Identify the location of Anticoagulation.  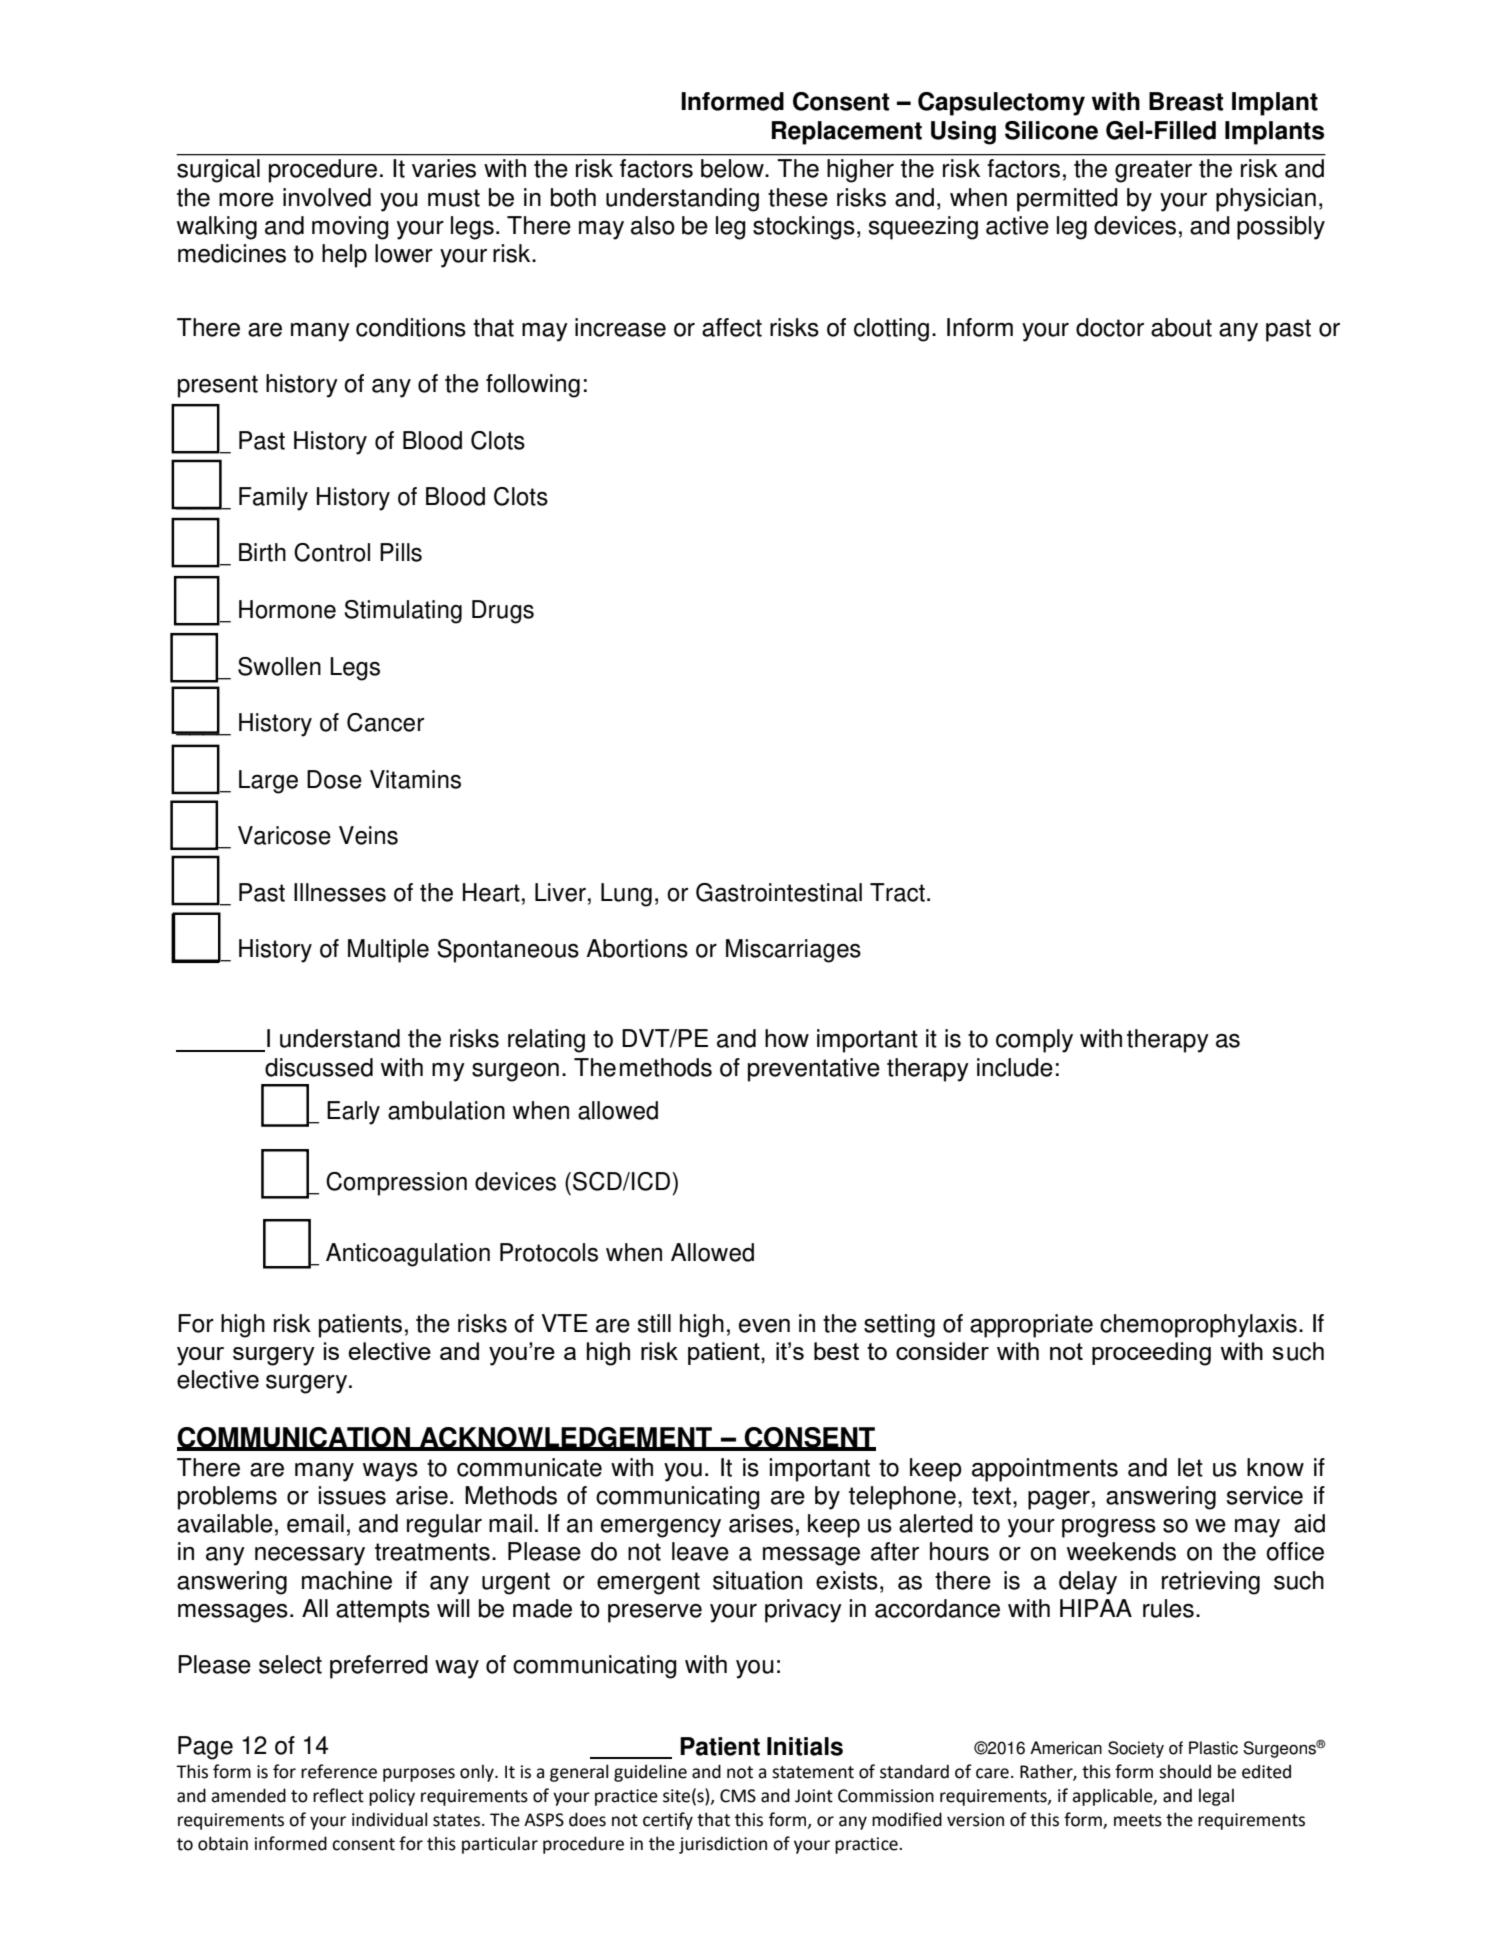
(408, 1255).
